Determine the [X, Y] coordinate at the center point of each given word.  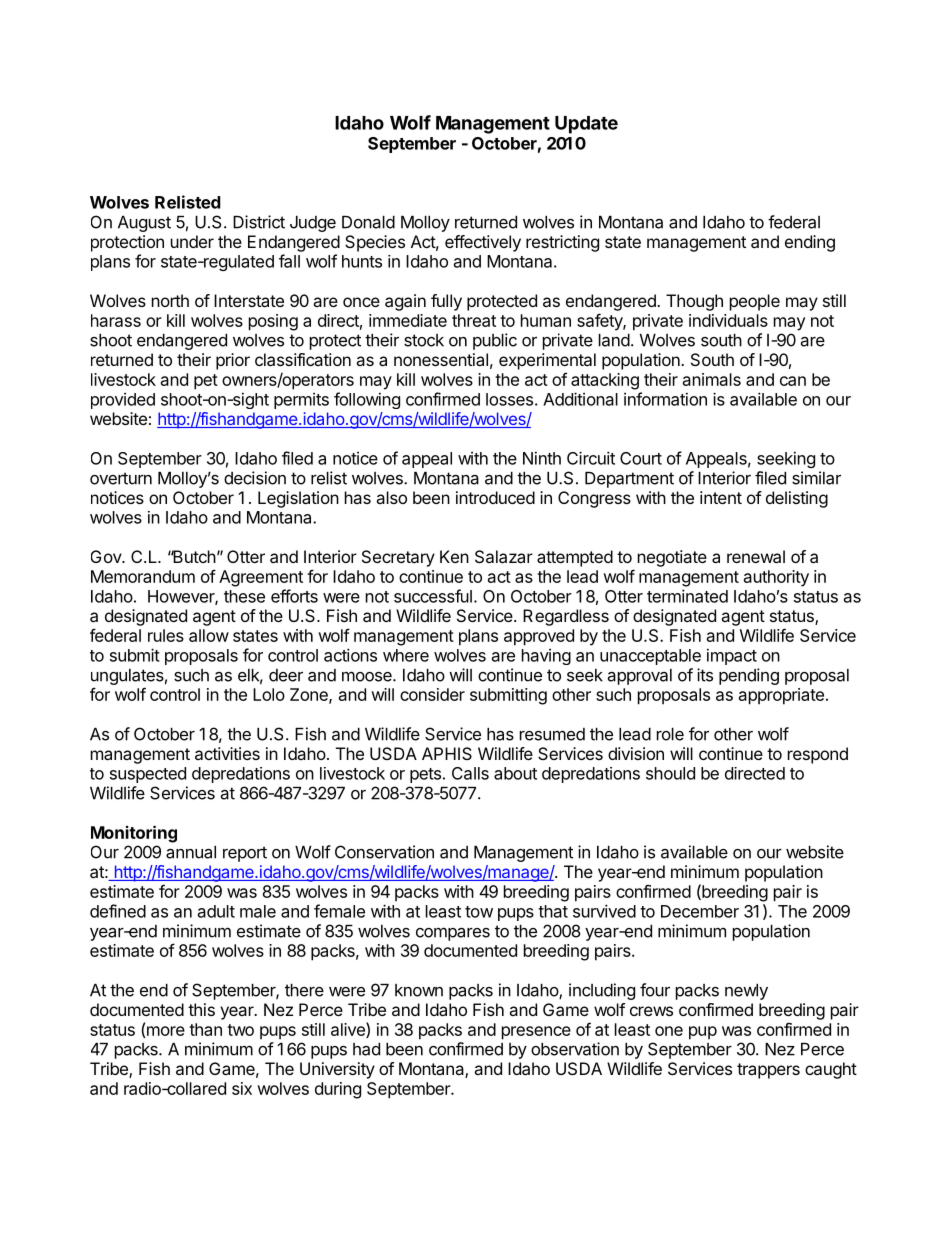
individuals [728, 320]
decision [255, 478]
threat [474, 320]
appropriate [781, 696]
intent [721, 497]
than [205, 1029]
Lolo [269, 694]
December [700, 911]
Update [586, 125]
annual [191, 852]
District [259, 222]
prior [233, 361]
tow [479, 912]
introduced [495, 497]
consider [432, 694]
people [755, 302]
